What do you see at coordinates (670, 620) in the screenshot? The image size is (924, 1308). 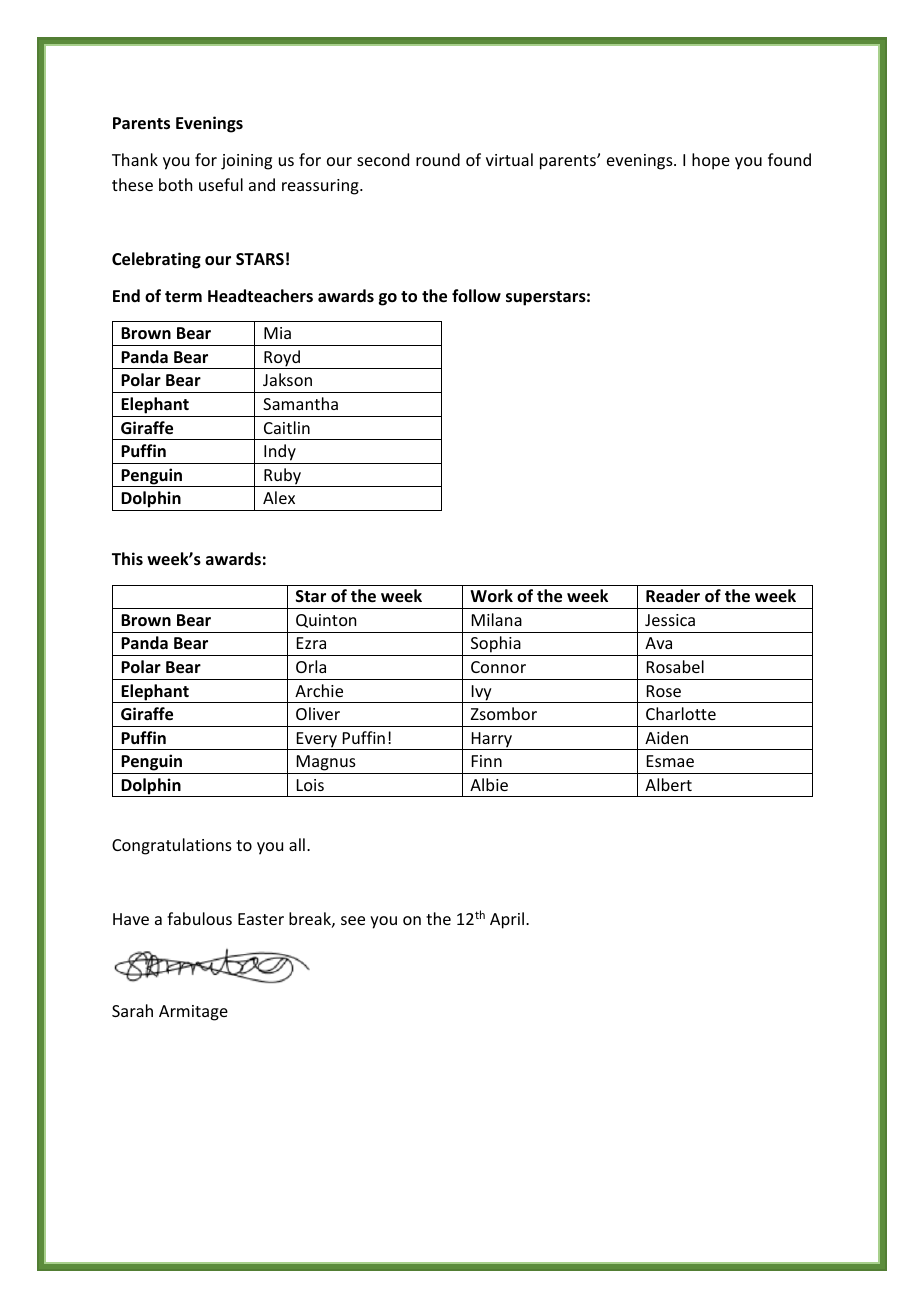 I see `Jessica` at bounding box center [670, 620].
